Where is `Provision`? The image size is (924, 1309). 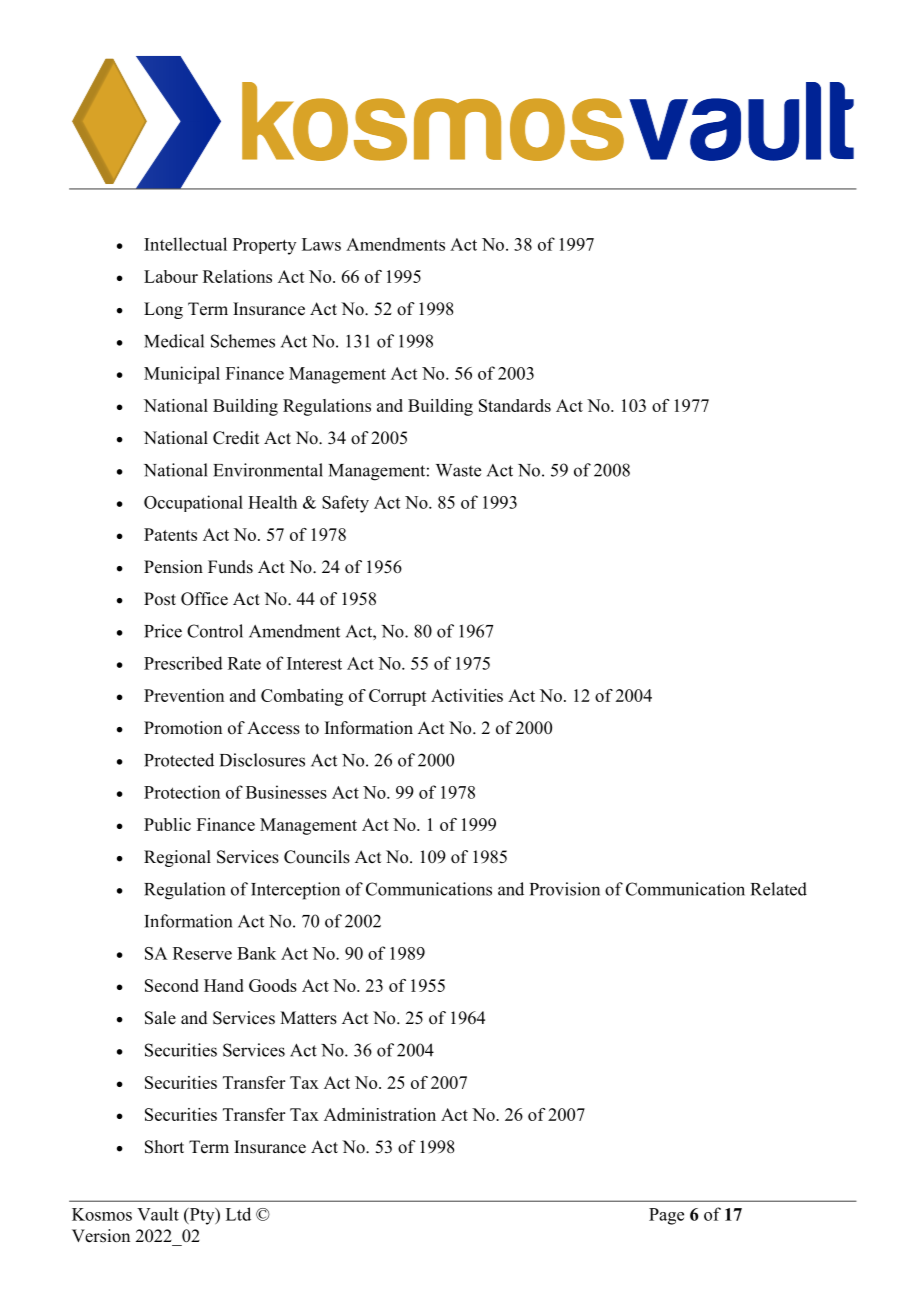
Provision is located at coordinates (565, 889).
